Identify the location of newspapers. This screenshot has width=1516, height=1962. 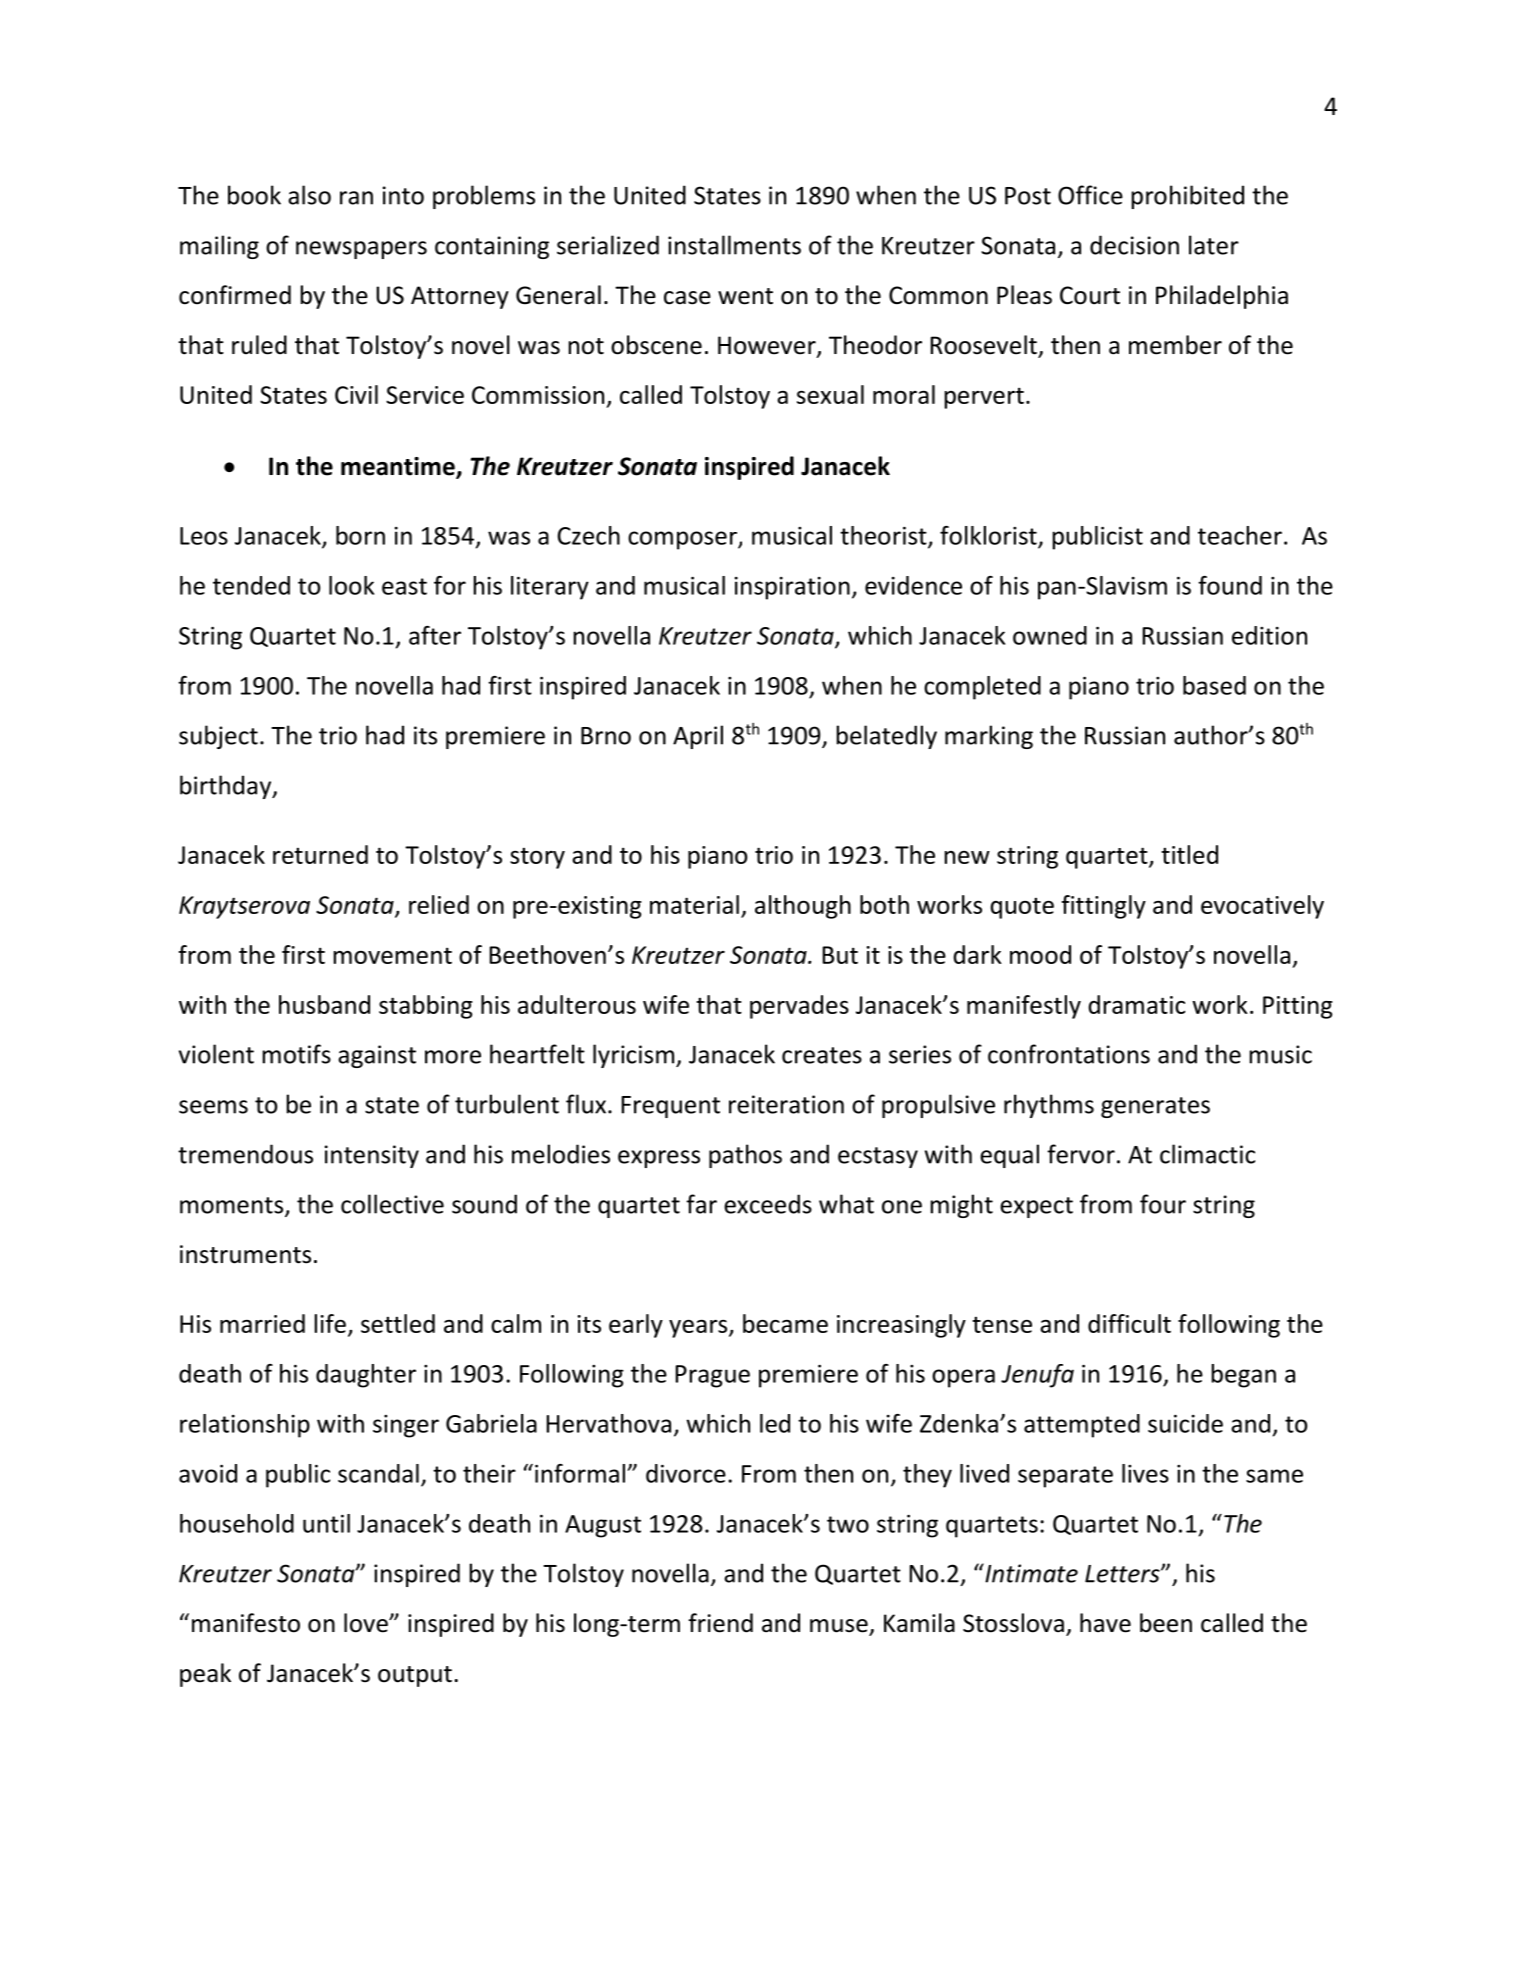
(361, 250).
